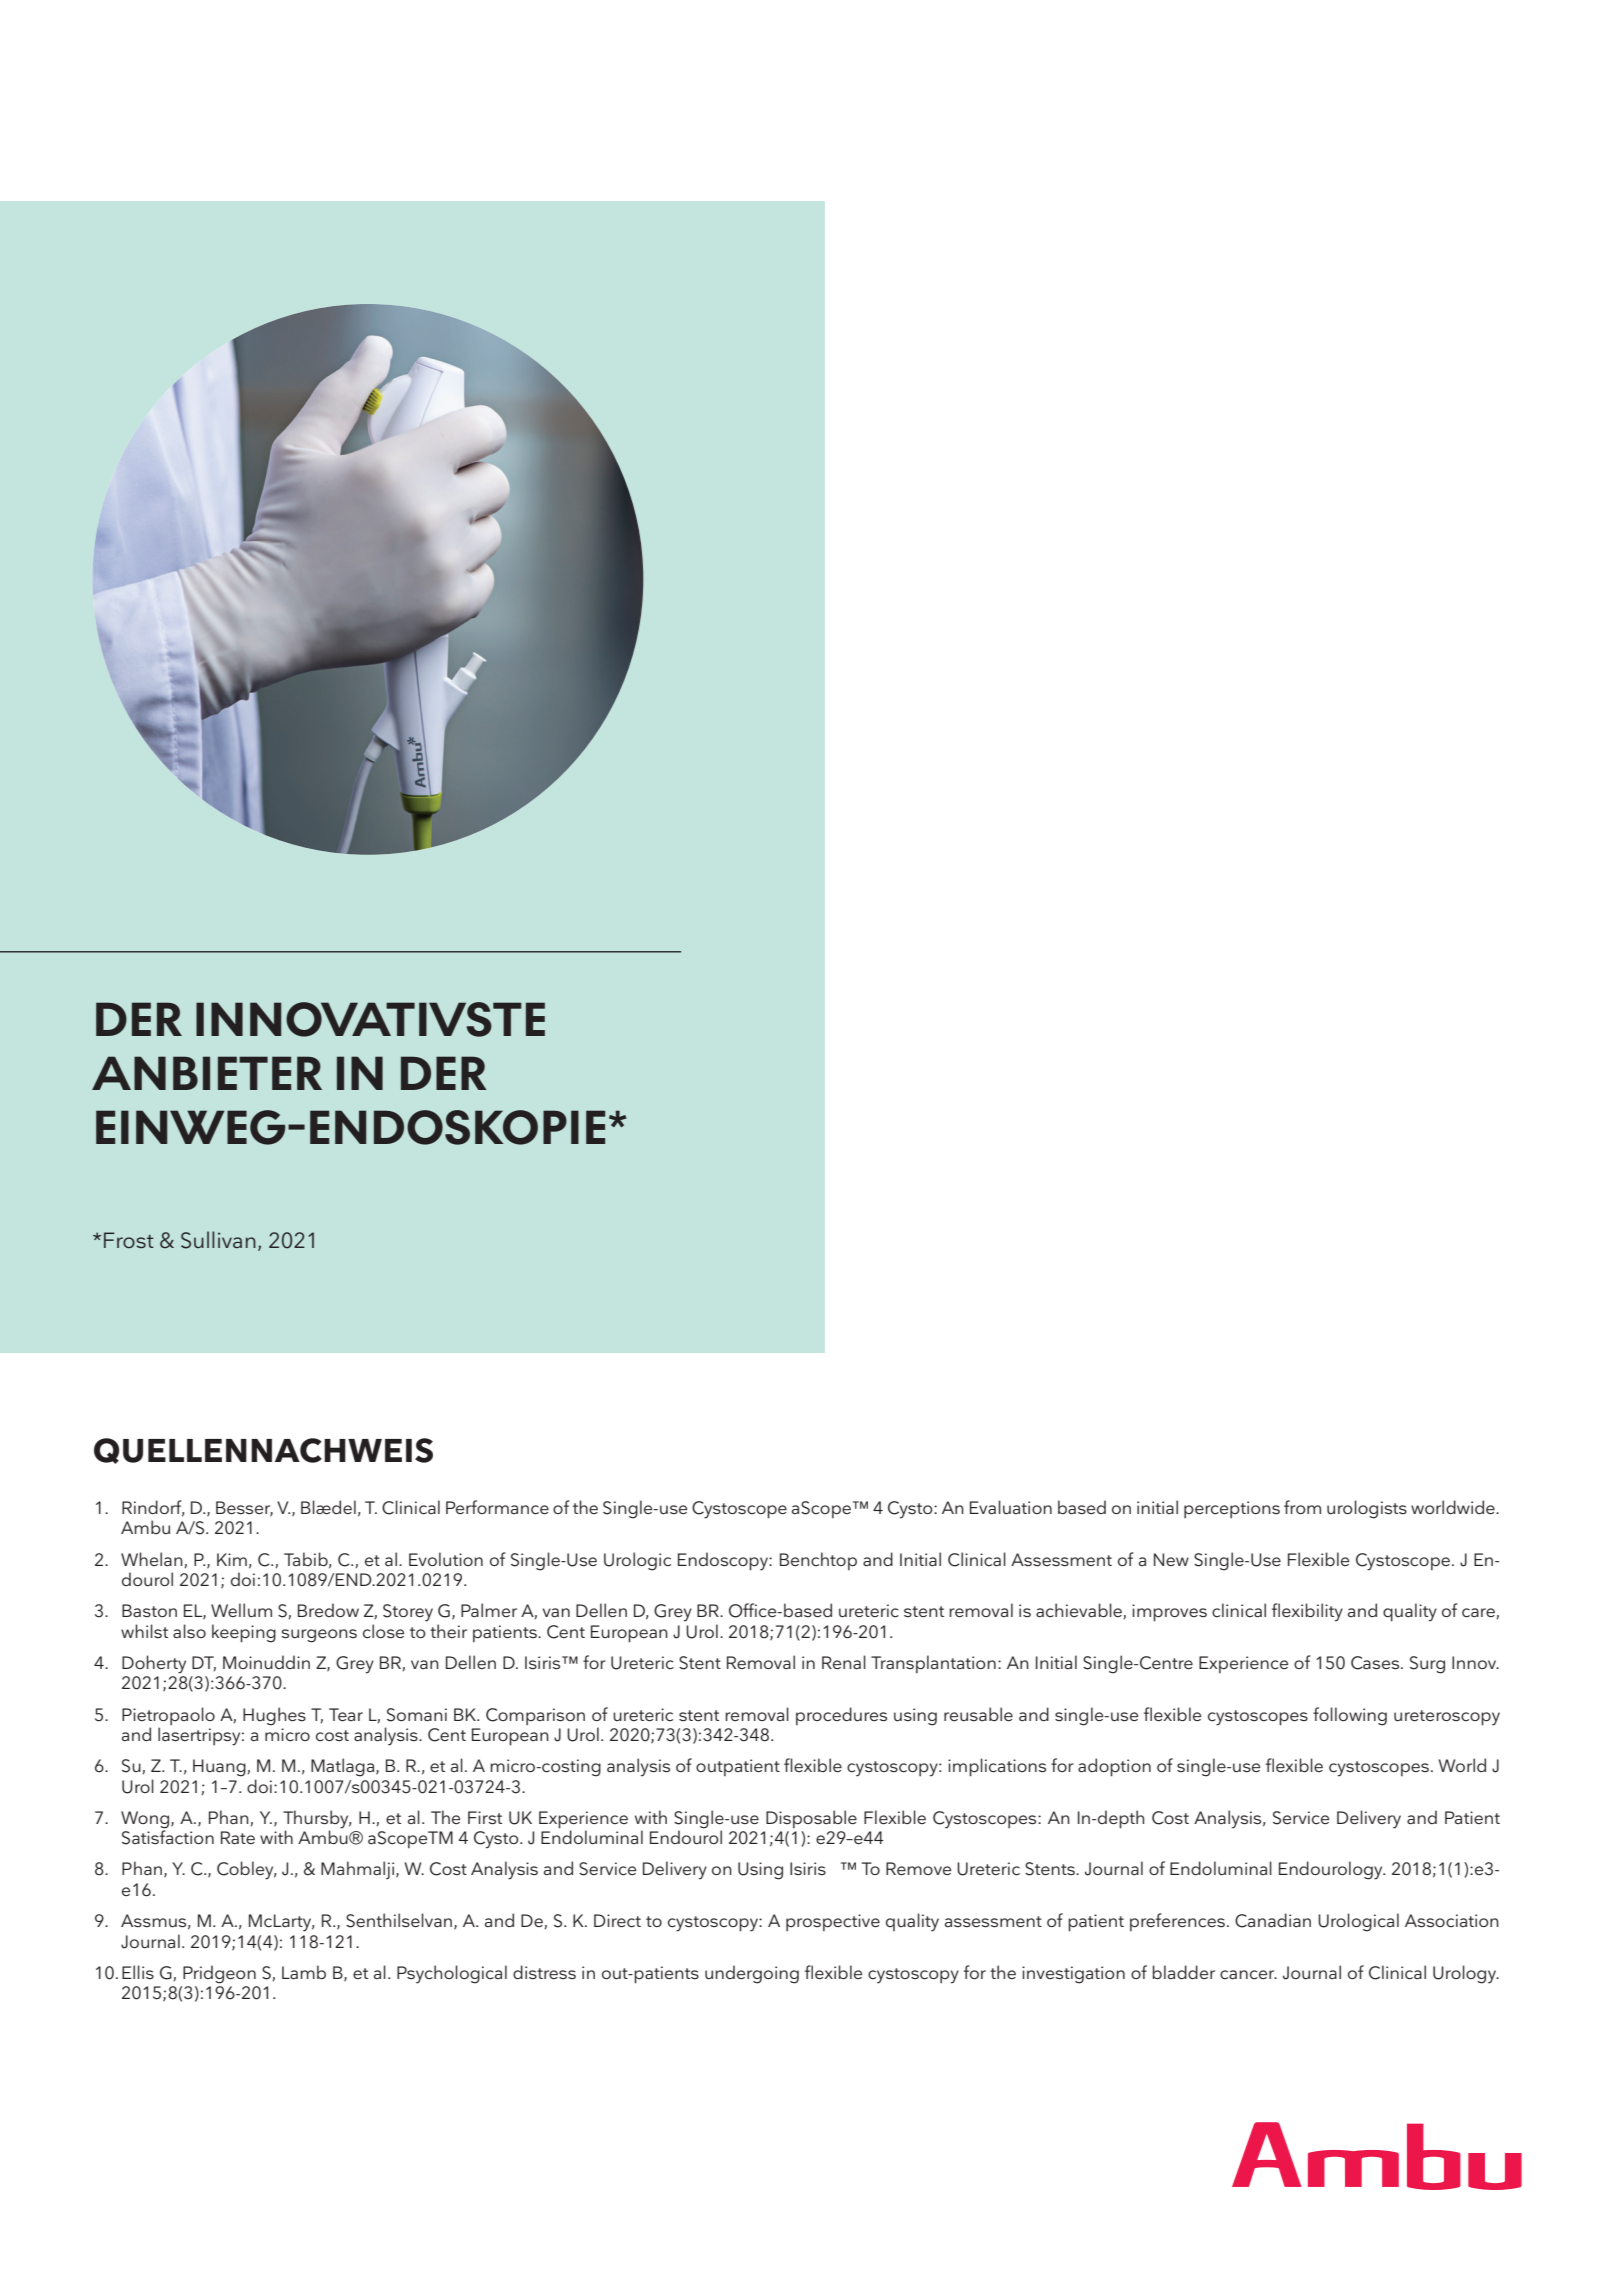 The width and height of the image is (1618, 2288). Describe the element at coordinates (844, 1662) in the image. I see `Renal` at that location.
